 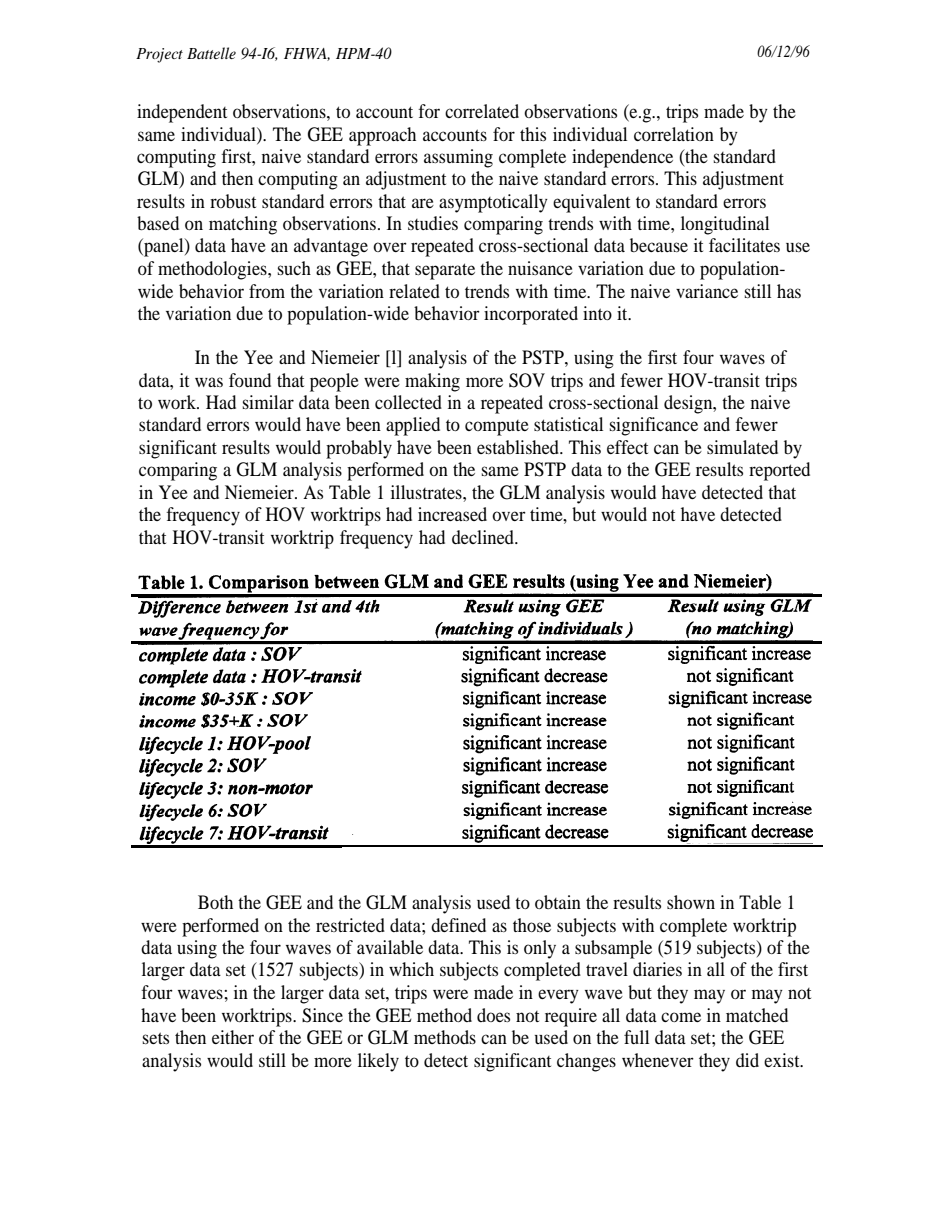 What do you see at coordinates (458, 158) in the screenshot?
I see `assuming` at bounding box center [458, 158].
